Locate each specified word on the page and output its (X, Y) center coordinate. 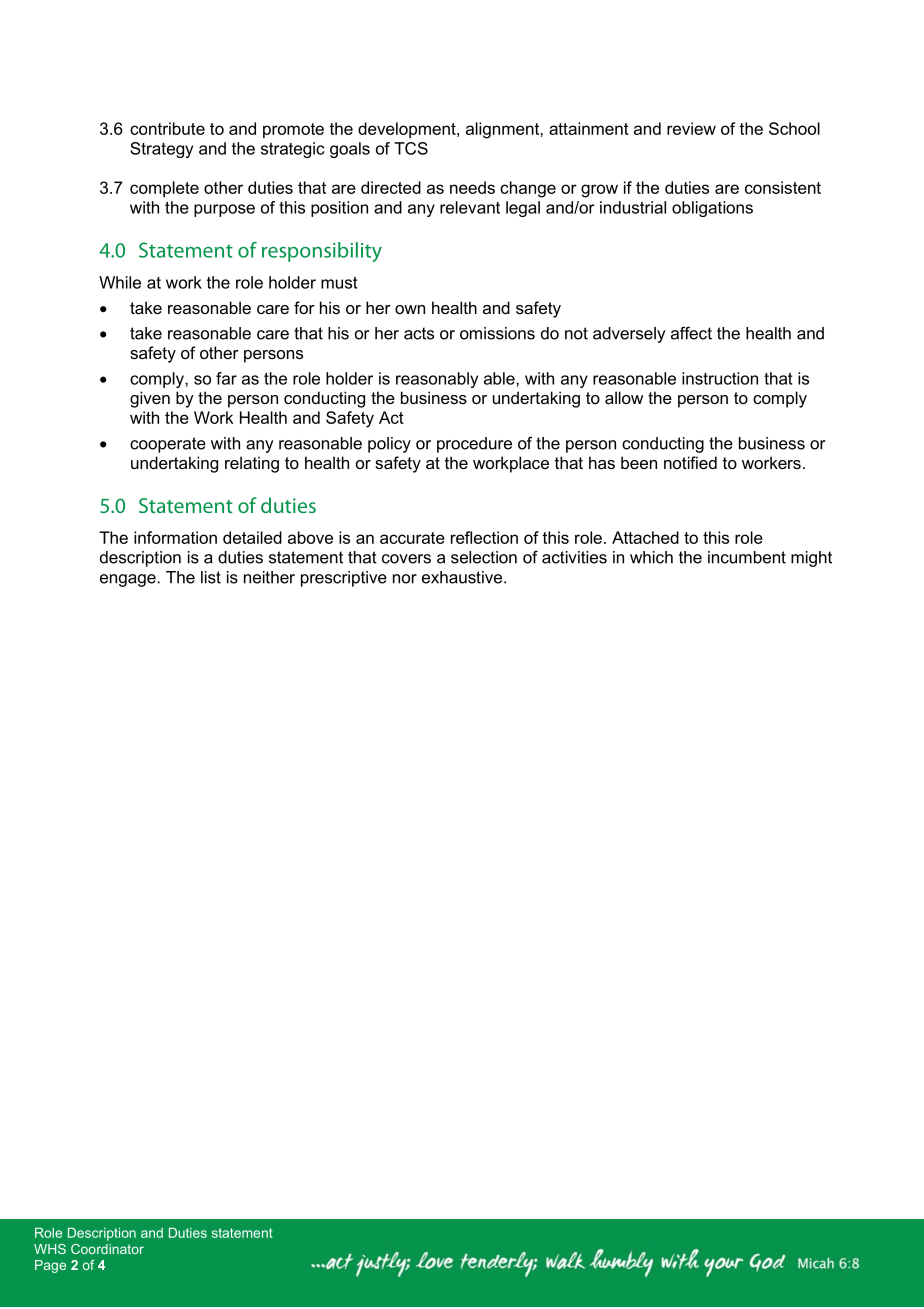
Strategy (161, 150)
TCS (411, 148)
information (175, 537)
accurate (412, 538)
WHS (50, 1249)
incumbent (747, 557)
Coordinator (107, 1249)
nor (405, 579)
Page (50, 1266)
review (691, 128)
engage (128, 580)
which (651, 557)
